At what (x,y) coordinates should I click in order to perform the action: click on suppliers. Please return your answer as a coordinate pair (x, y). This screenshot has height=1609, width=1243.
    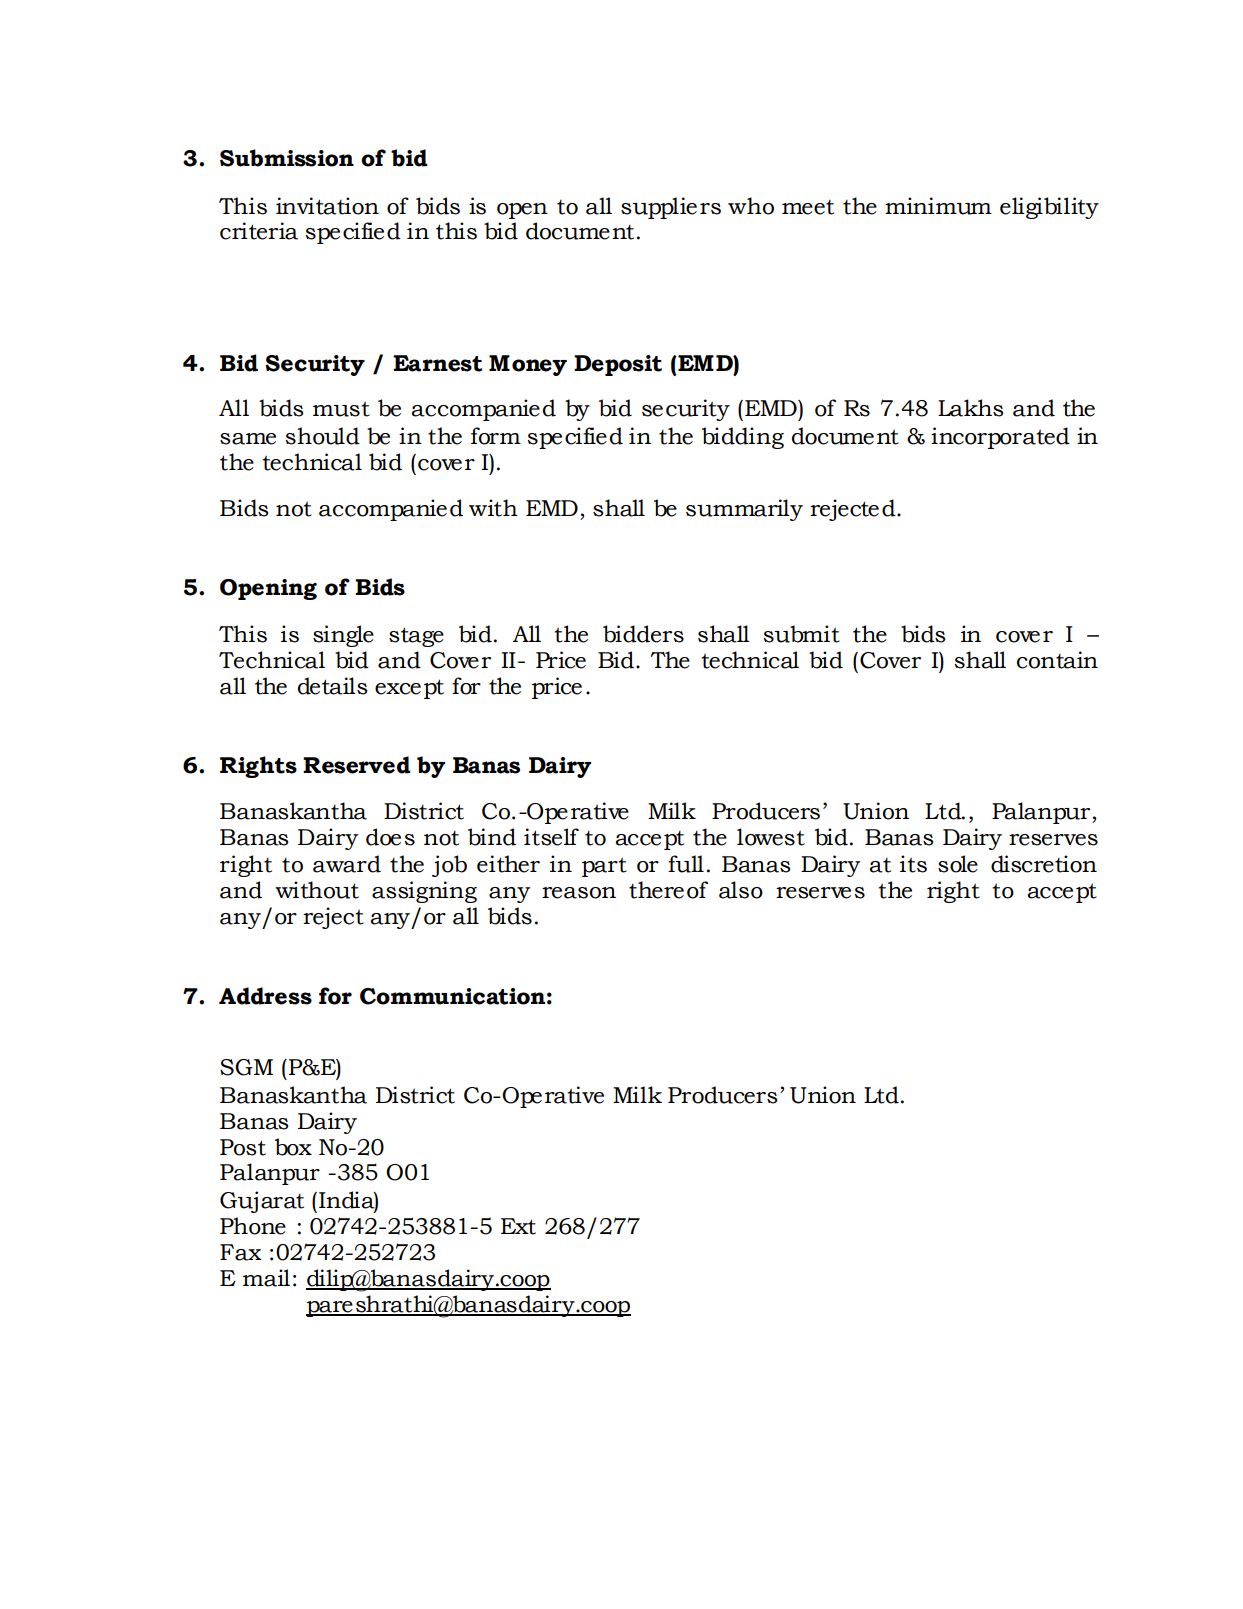
    Looking at the image, I should click on (671, 208).
